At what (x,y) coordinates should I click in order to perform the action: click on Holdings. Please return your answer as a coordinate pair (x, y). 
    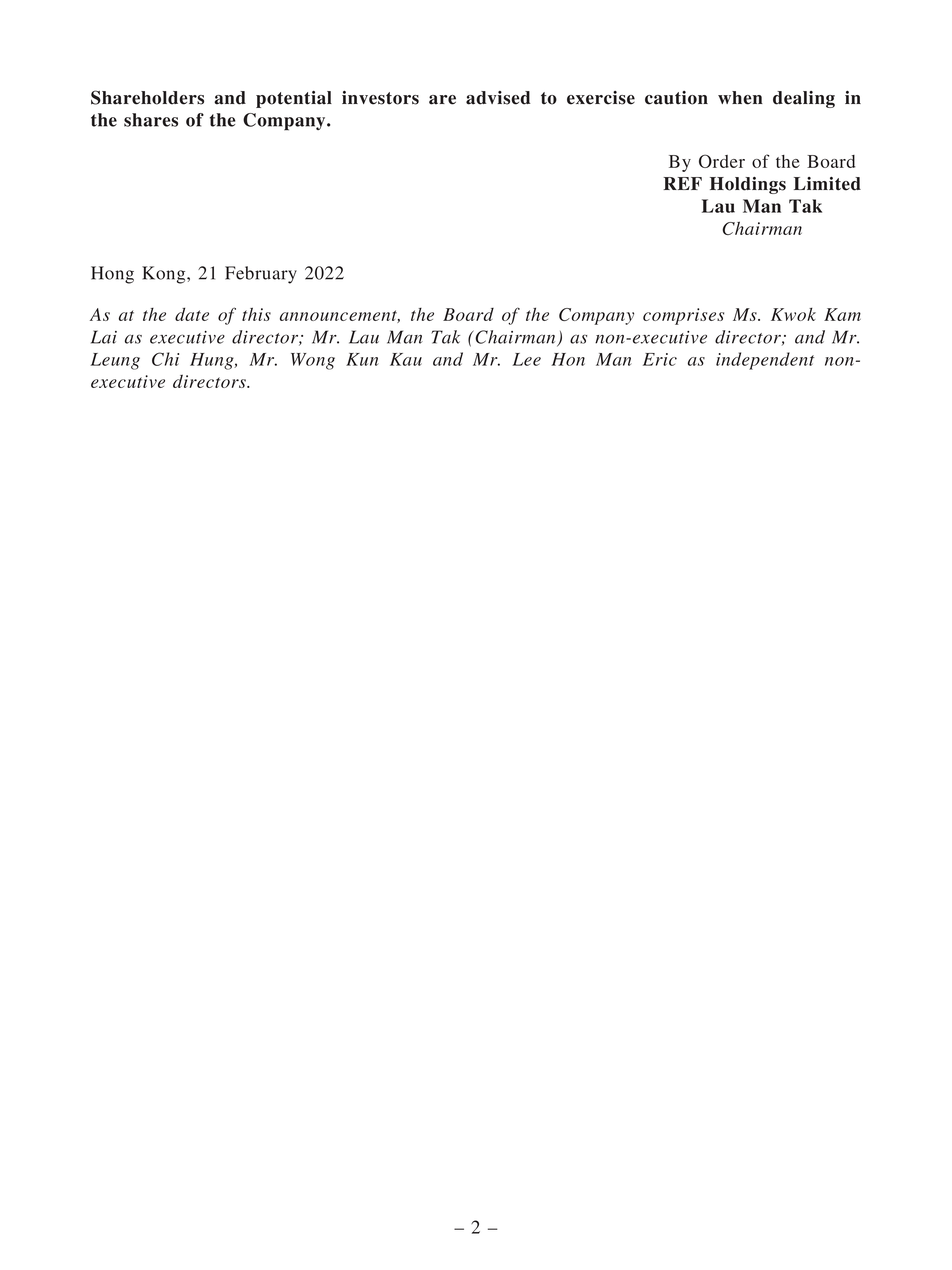
    Looking at the image, I should click on (748, 185).
